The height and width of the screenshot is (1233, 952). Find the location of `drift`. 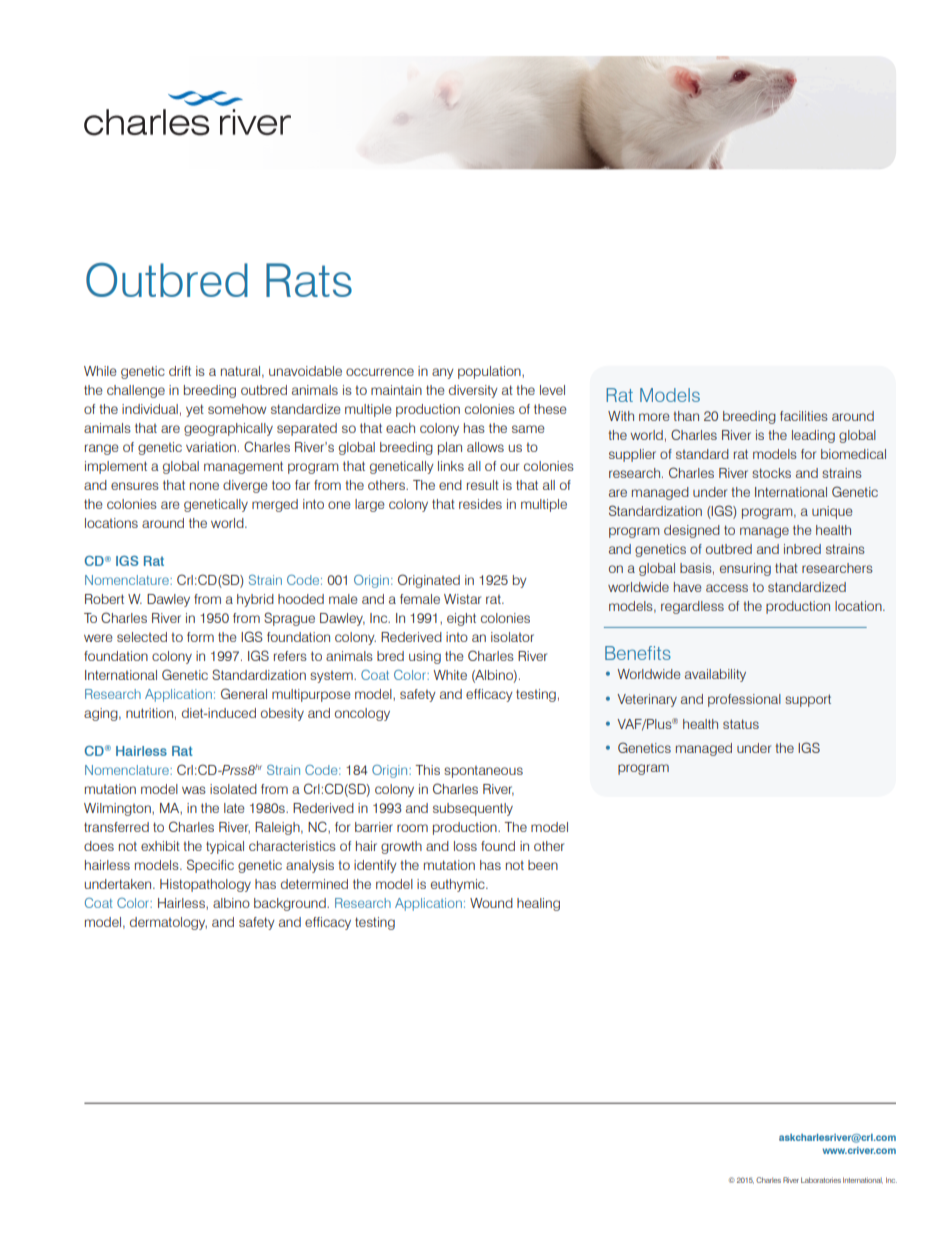

drift is located at coordinates (180, 371).
